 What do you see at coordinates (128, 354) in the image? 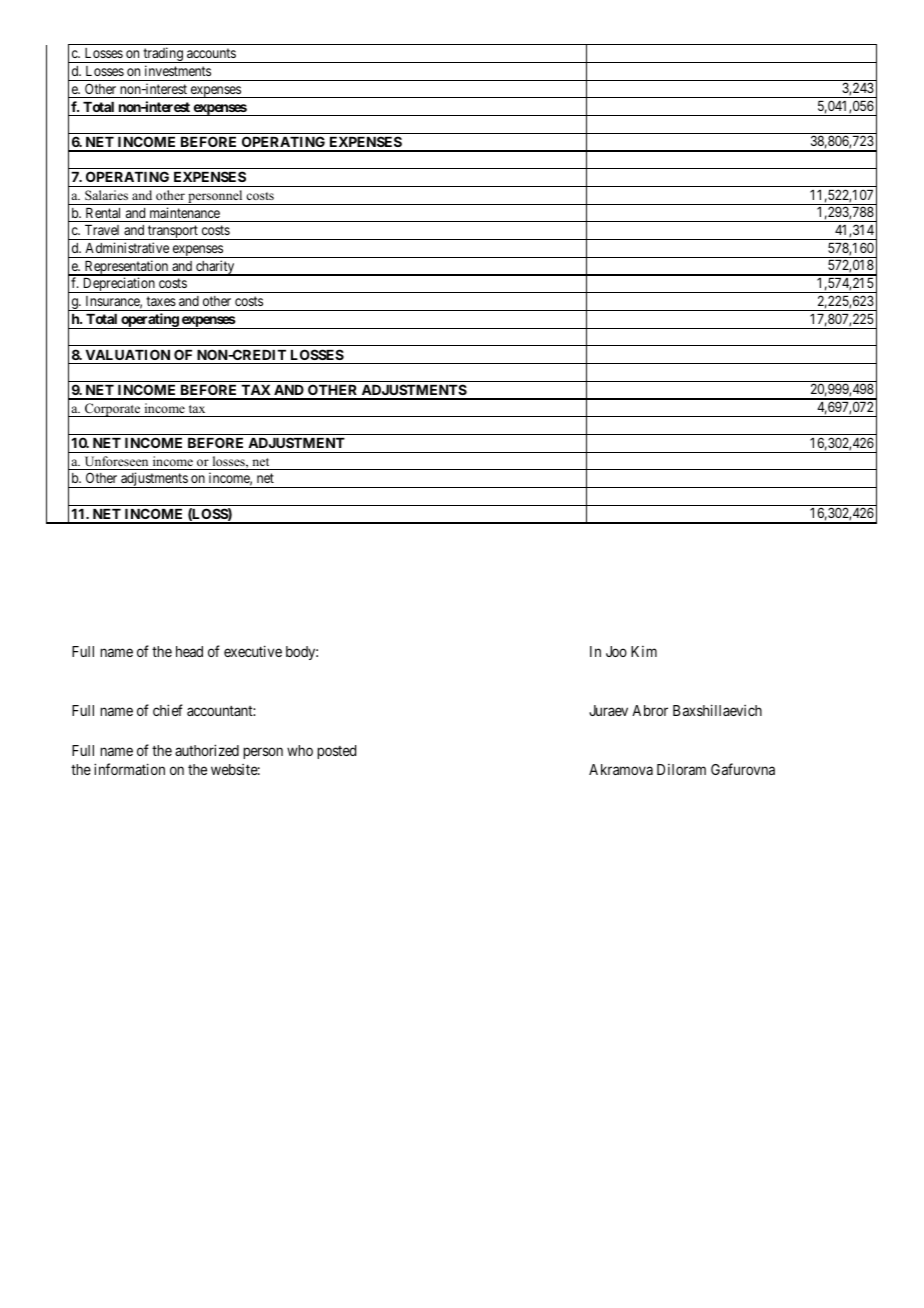
I see `VALUATION` at bounding box center [128, 354].
